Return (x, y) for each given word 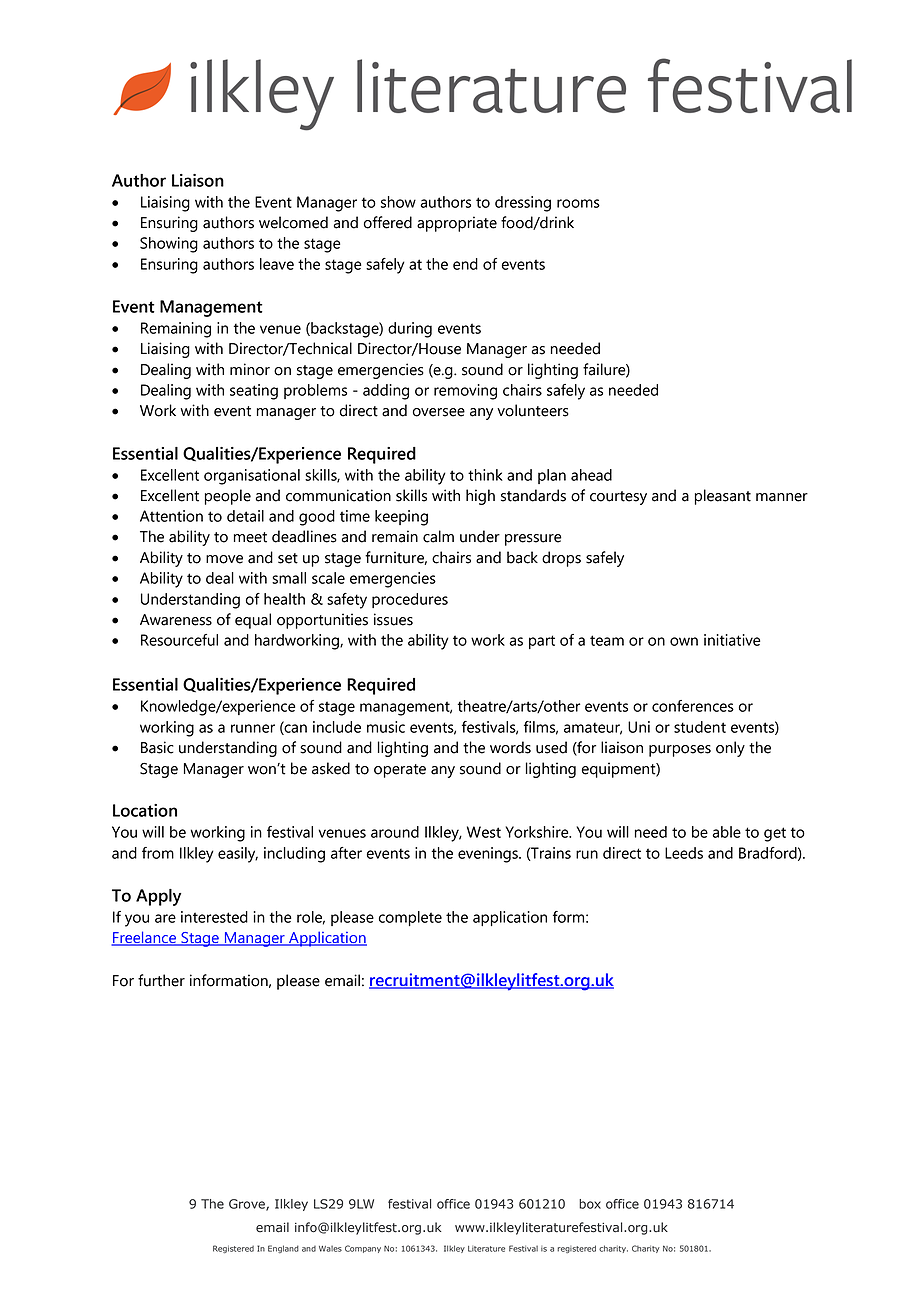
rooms (578, 203)
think (485, 475)
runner (253, 728)
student (700, 727)
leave (277, 264)
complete (410, 918)
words (510, 747)
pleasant (723, 497)
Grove (248, 1205)
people (228, 497)
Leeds (684, 853)
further (161, 980)
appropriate (457, 224)
